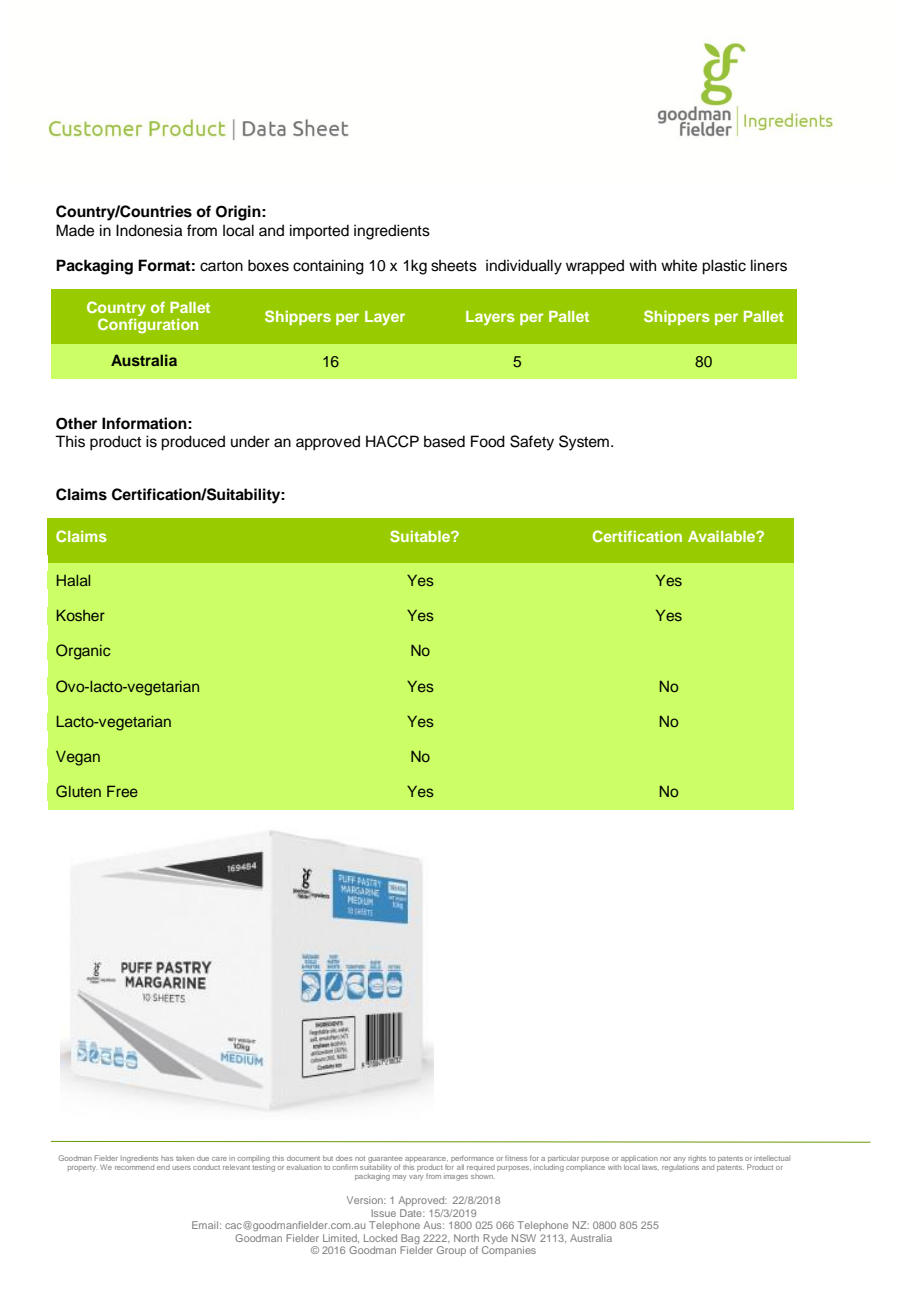 Image resolution: width=924 pixels, height=1308 pixels. I want to click on Indonesia, so click(149, 230).
